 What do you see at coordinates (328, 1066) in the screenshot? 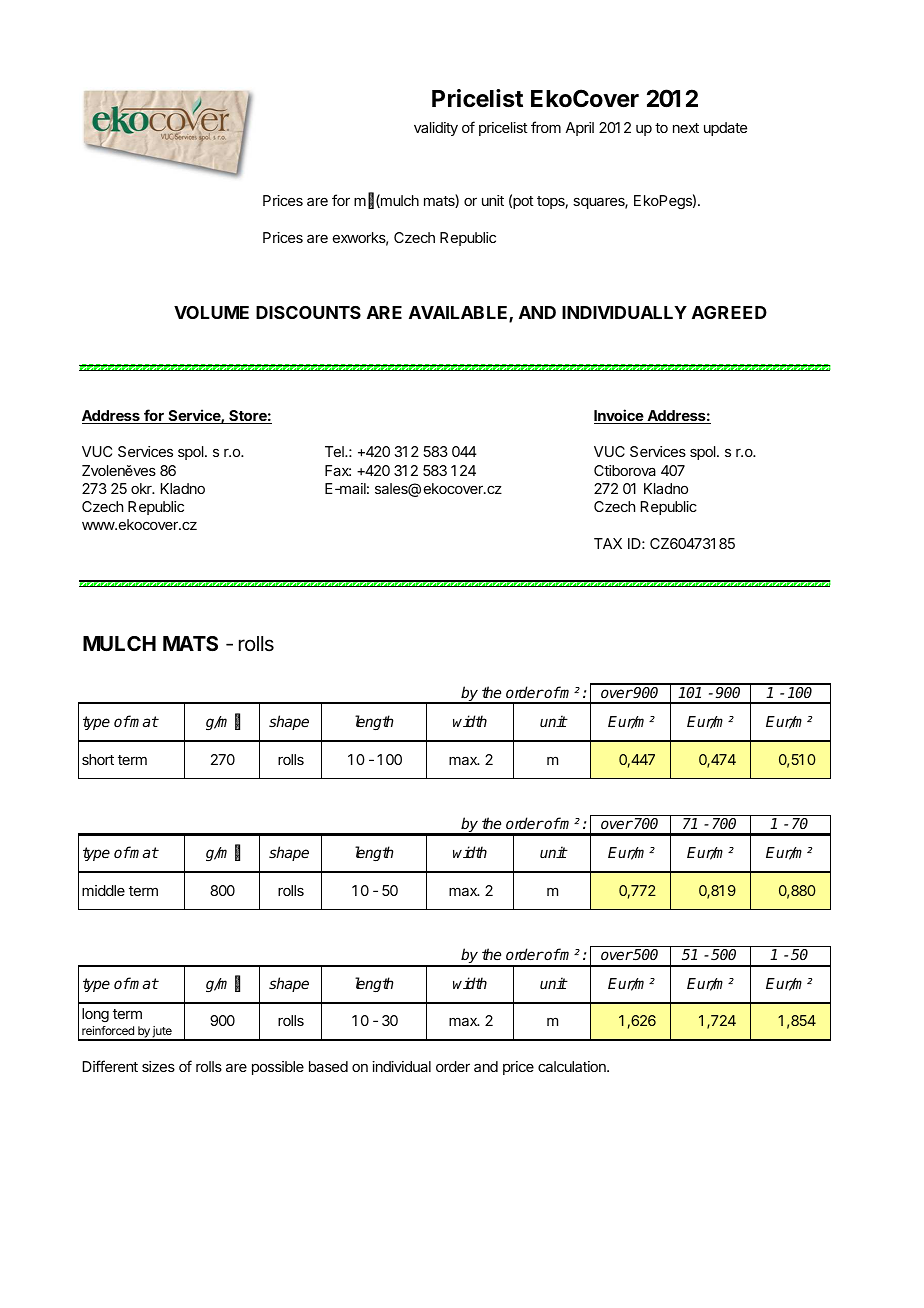
I see `based` at bounding box center [328, 1066].
